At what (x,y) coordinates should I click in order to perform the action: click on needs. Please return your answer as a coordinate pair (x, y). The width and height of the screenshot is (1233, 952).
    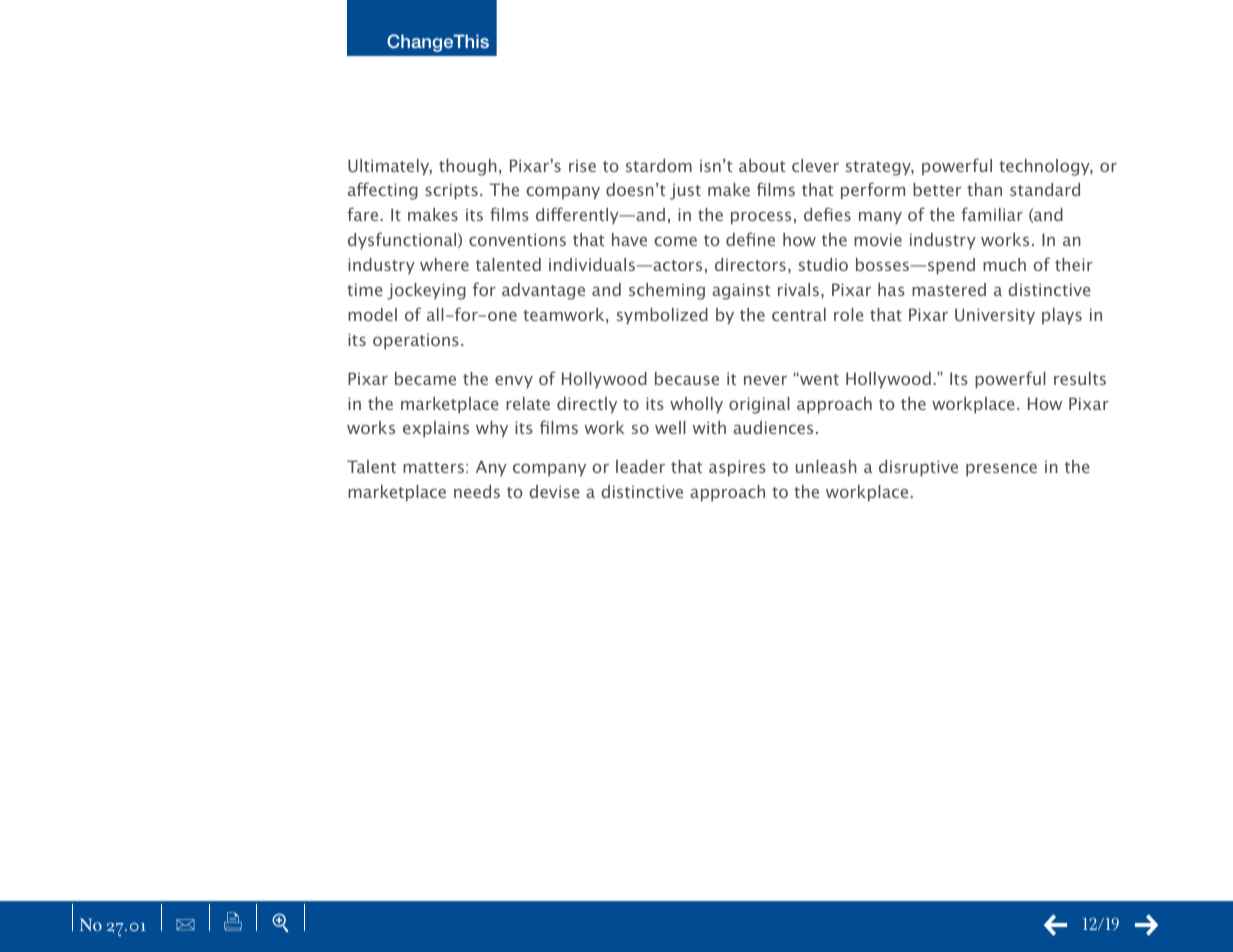
    Looking at the image, I should click on (477, 491).
